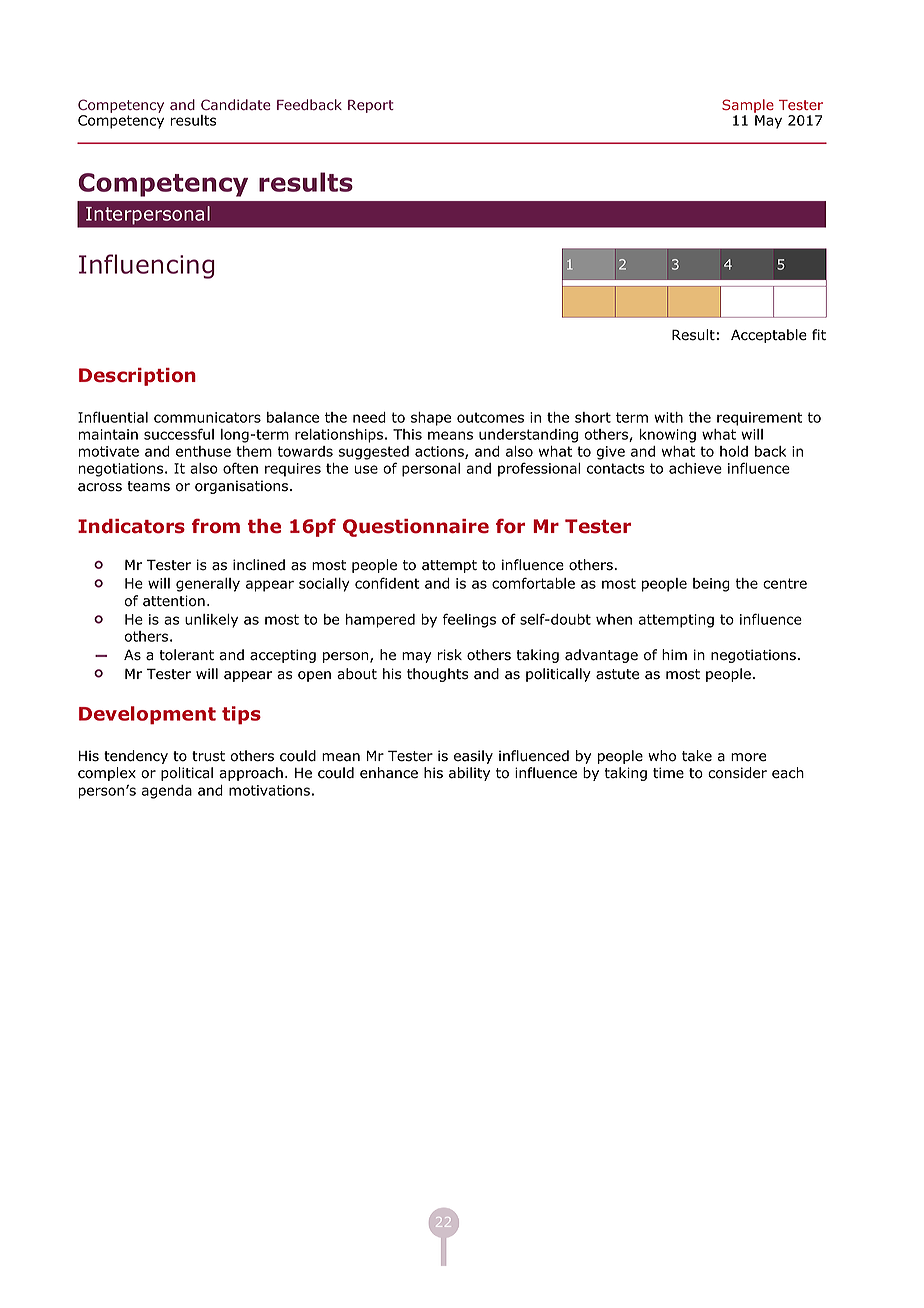 The width and height of the screenshot is (924, 1308). What do you see at coordinates (711, 585) in the screenshot?
I see `being` at bounding box center [711, 585].
